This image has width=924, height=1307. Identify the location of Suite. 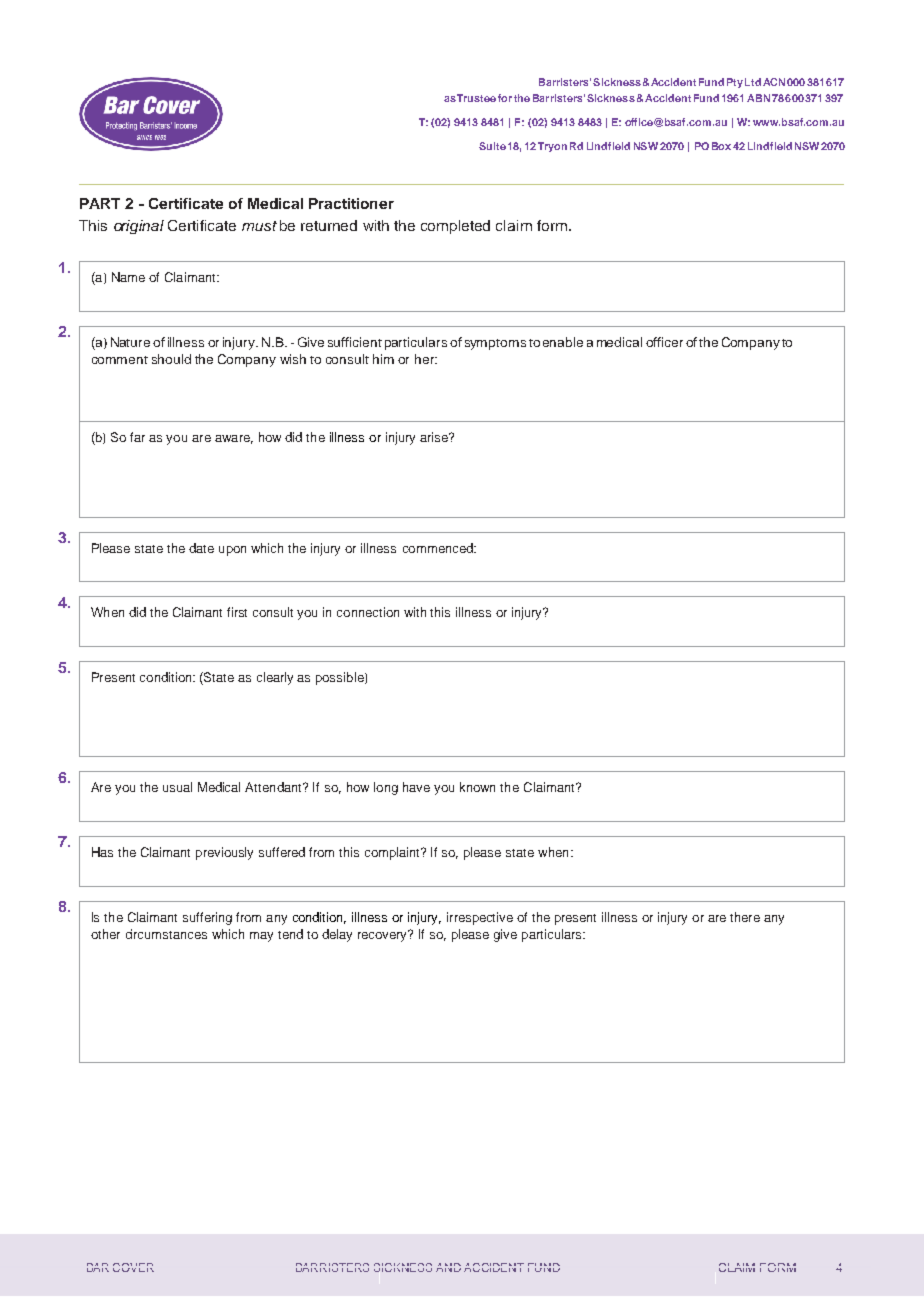
(492, 146).
